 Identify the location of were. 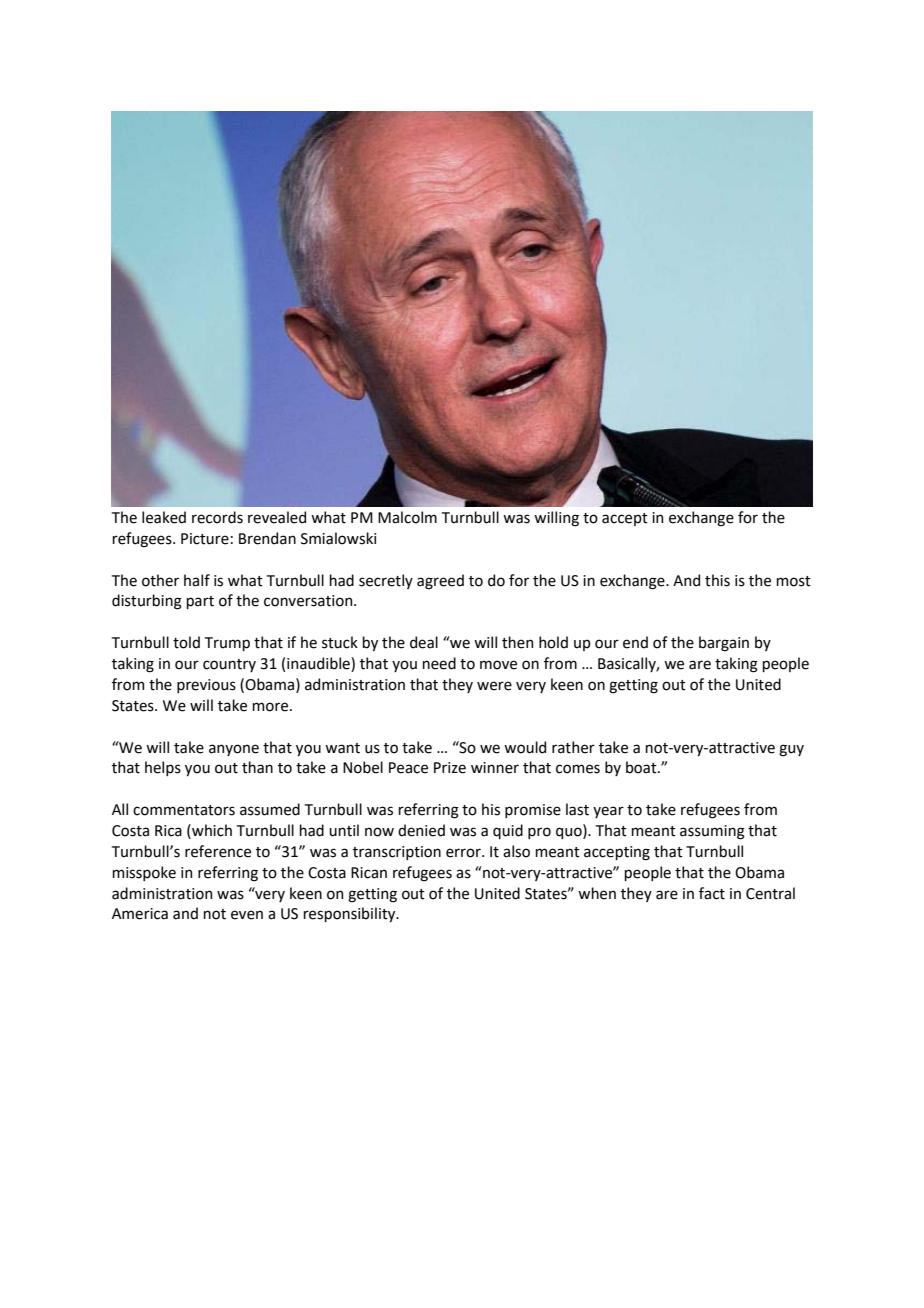
(494, 686).
